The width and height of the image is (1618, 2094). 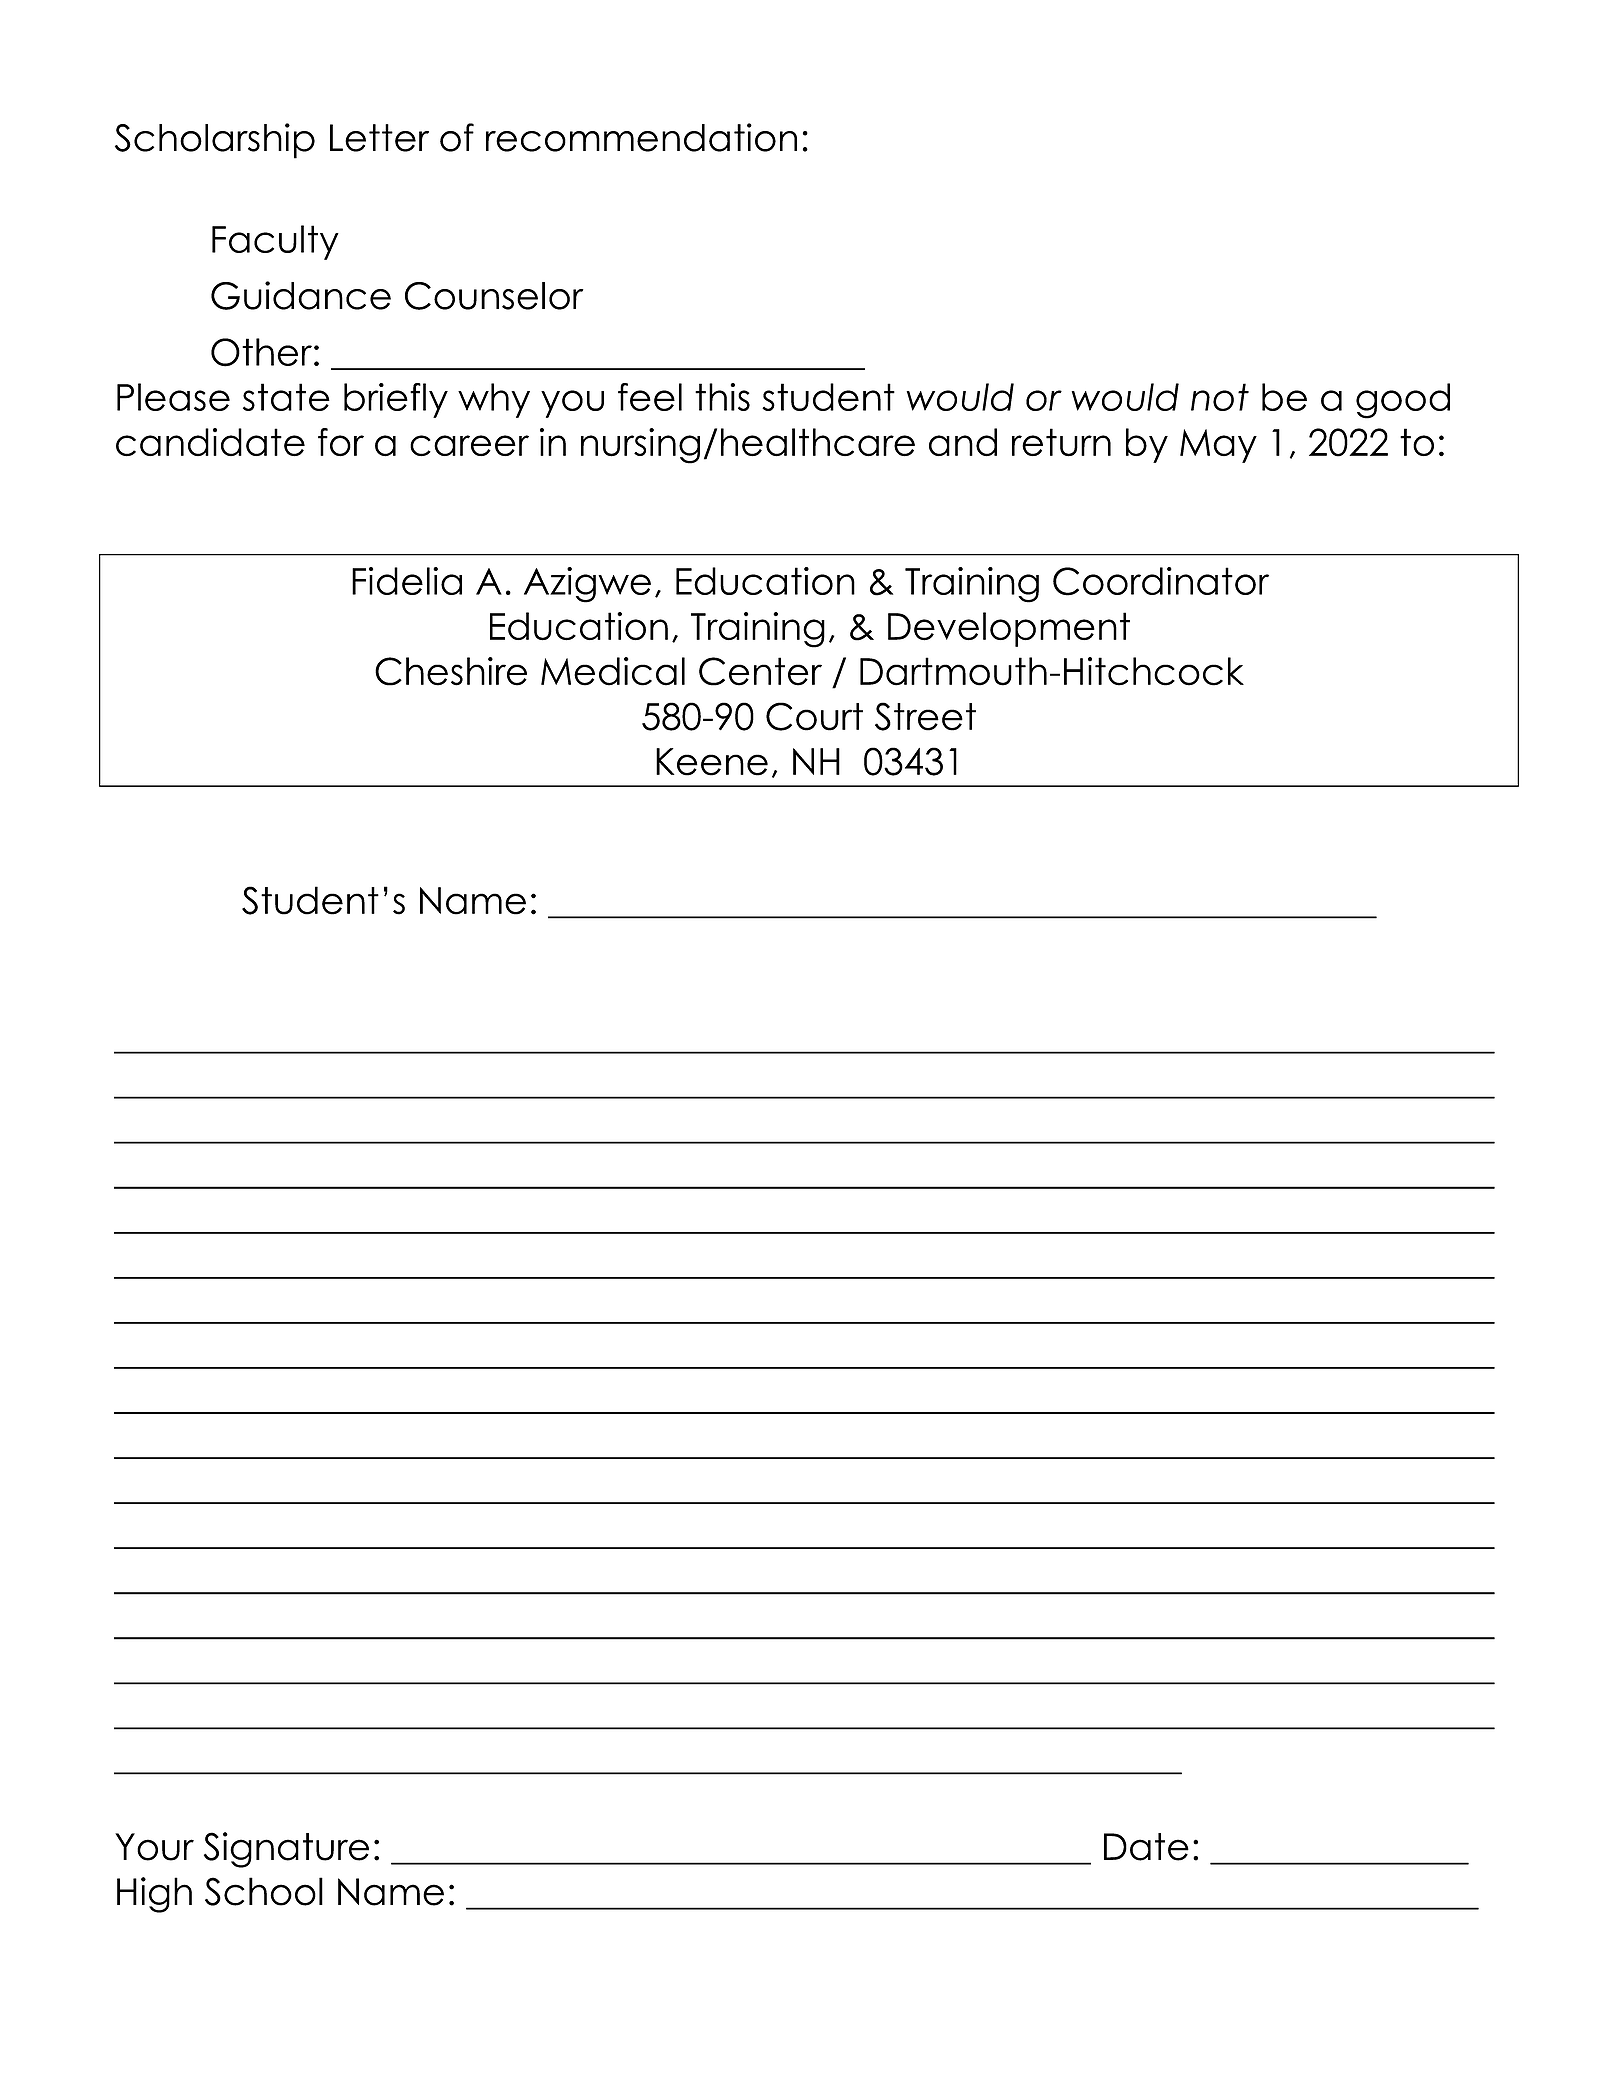 I want to click on Development, so click(x=1009, y=629).
